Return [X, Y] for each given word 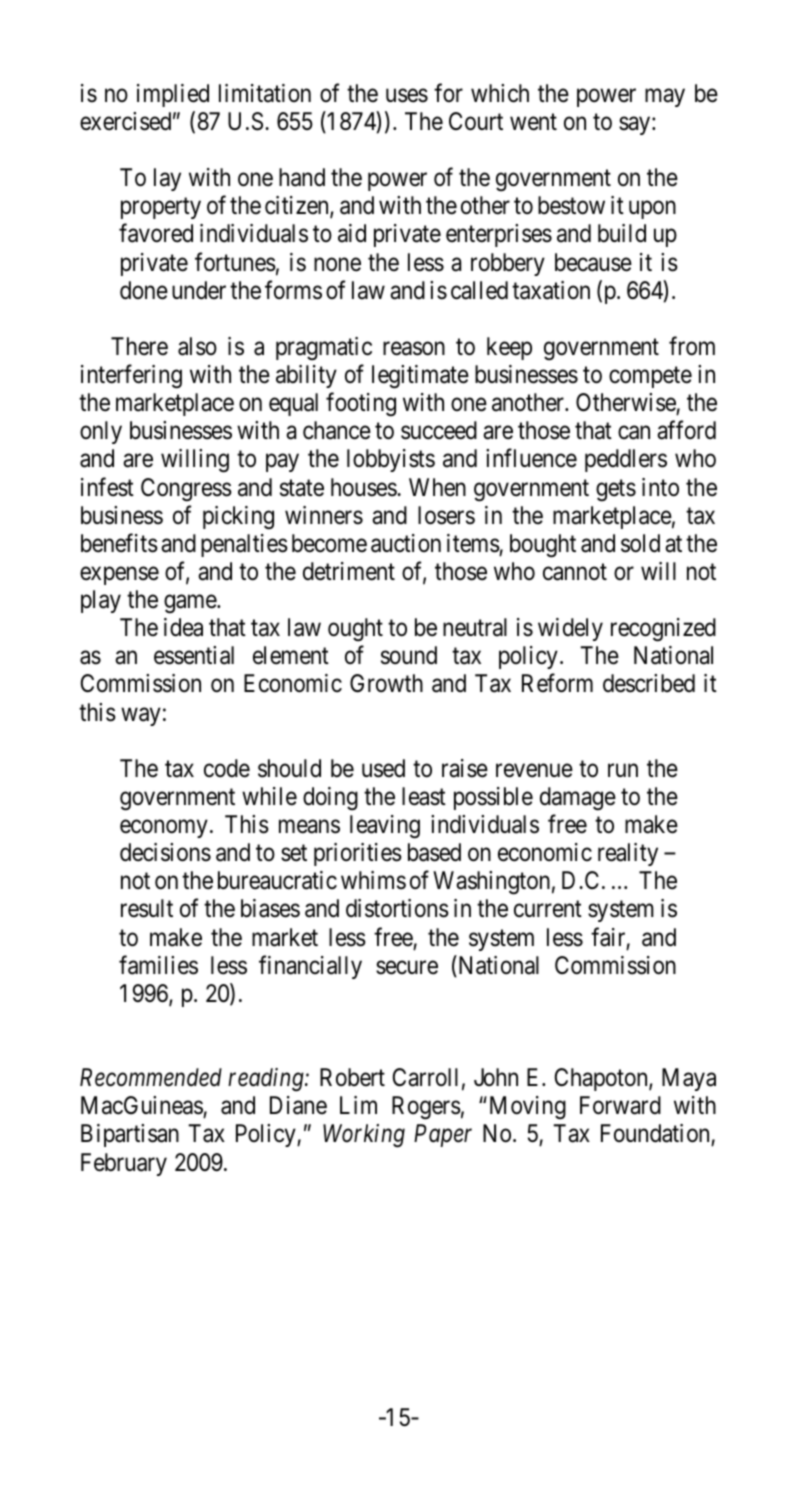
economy [164, 829]
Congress [186, 490]
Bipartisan [130, 1135]
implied [173, 95]
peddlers [626, 460]
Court [476, 121]
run [623, 770]
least [424, 796]
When [437, 487]
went [533, 122]
